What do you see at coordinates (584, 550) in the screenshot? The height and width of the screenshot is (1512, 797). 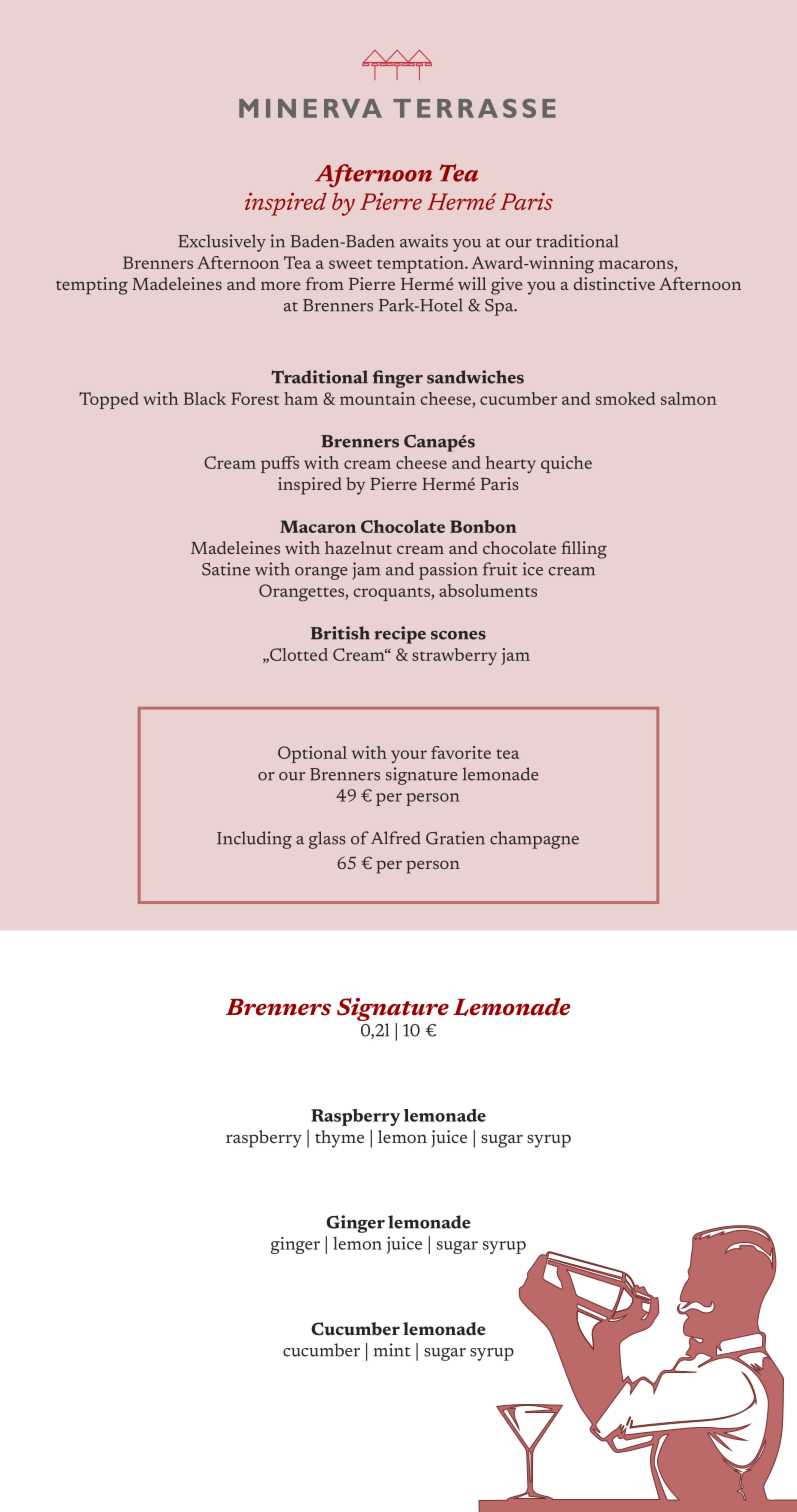 I see `filling` at bounding box center [584, 550].
